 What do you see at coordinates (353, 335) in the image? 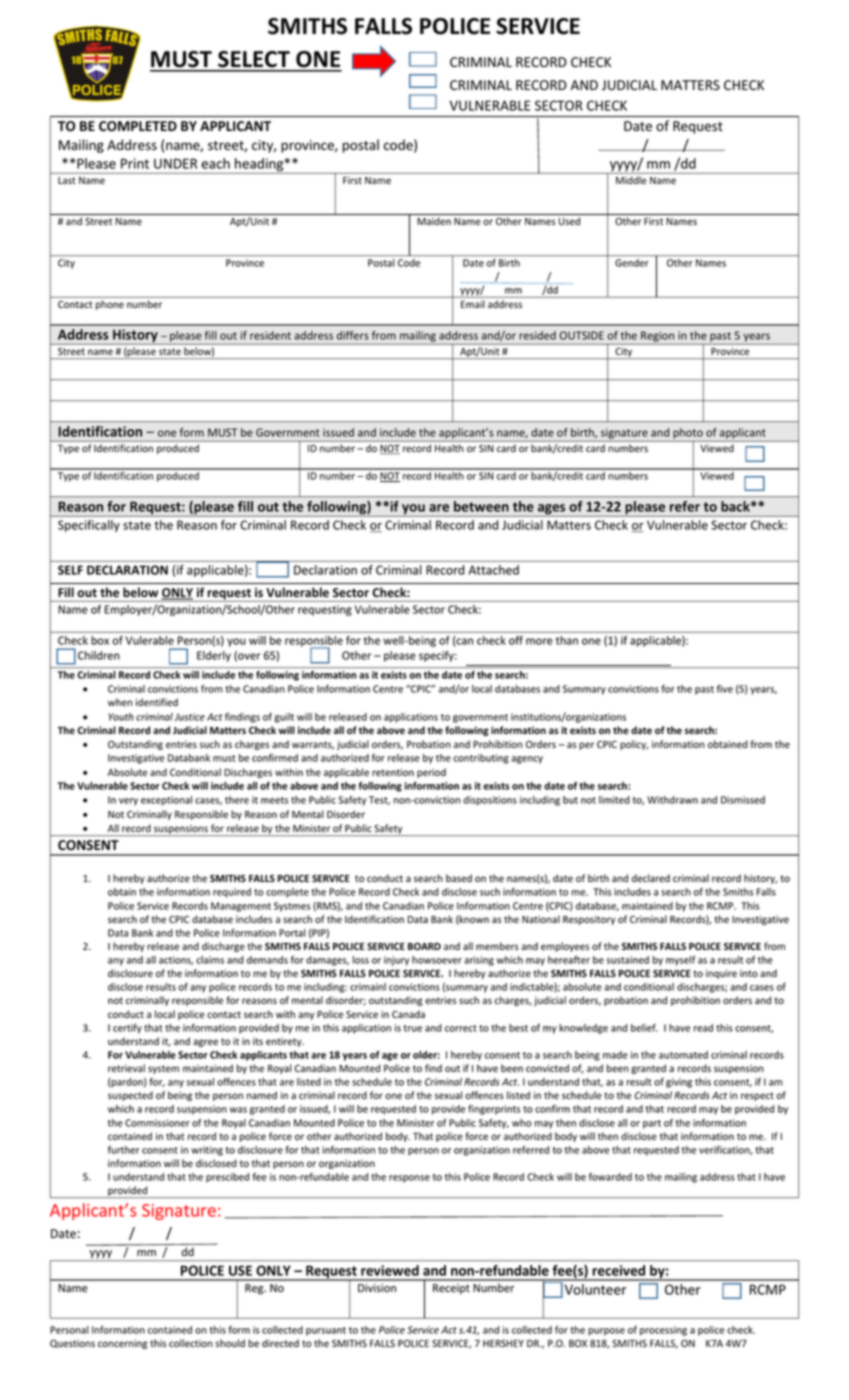
I see `differs` at bounding box center [353, 335].
